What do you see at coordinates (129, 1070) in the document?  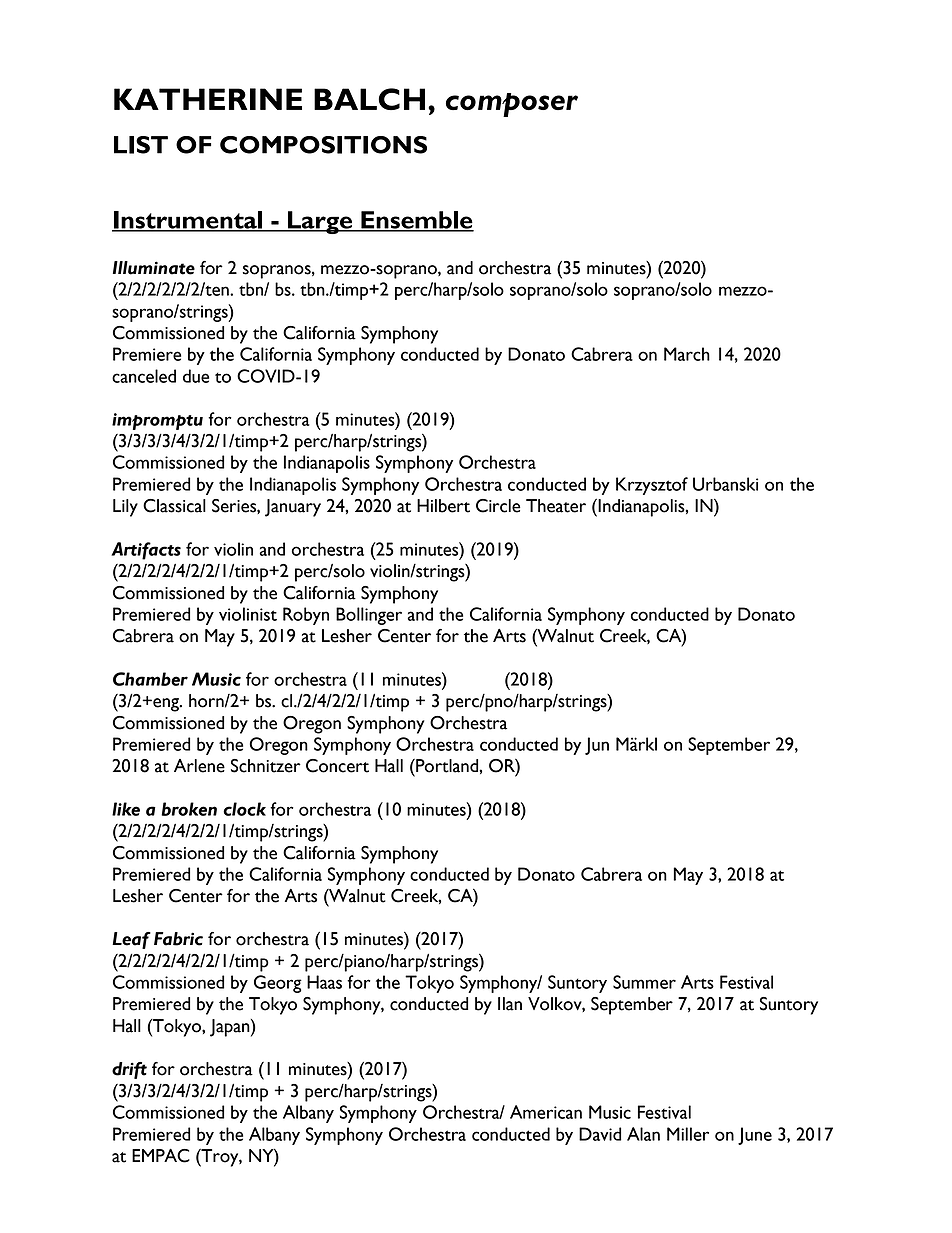 I see `drift` at bounding box center [129, 1070].
